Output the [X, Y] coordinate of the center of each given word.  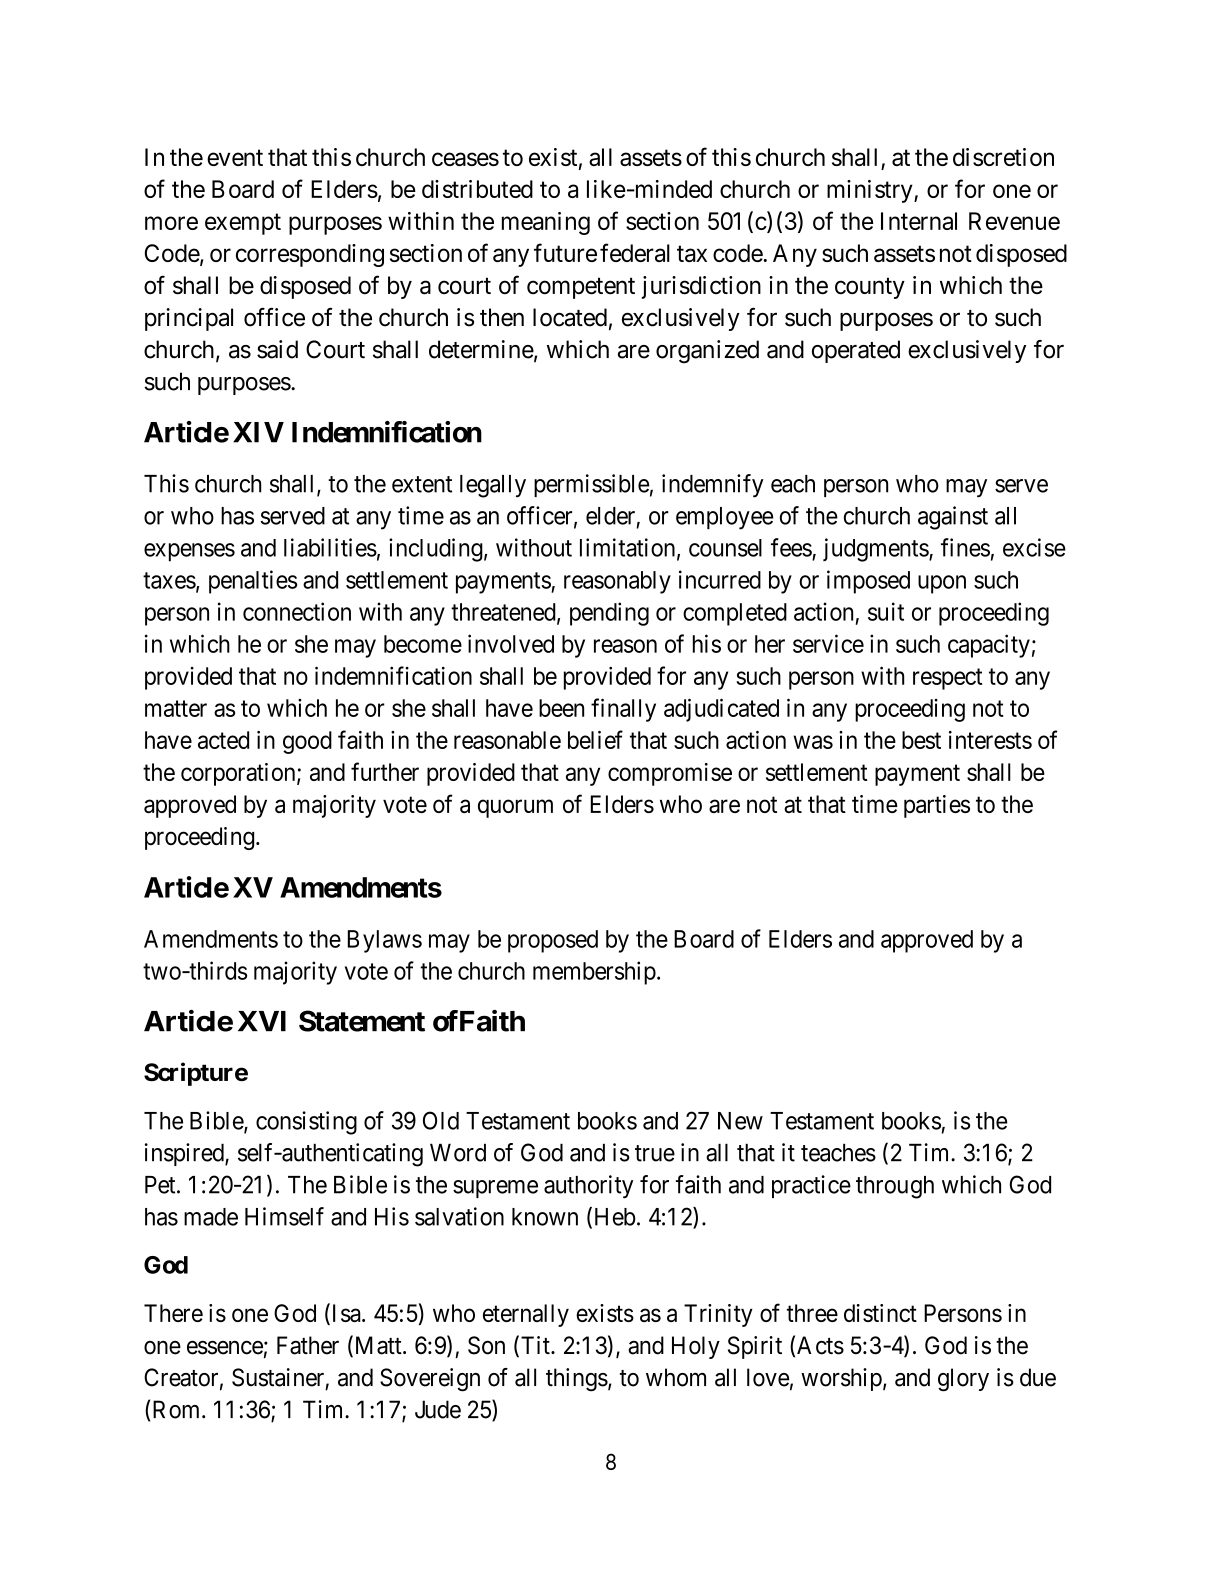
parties [937, 806]
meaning [546, 223]
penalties [253, 582]
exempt [243, 224]
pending [609, 614]
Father [308, 1345]
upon [942, 584]
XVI [262, 1021]
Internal [919, 221]
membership [594, 973]
